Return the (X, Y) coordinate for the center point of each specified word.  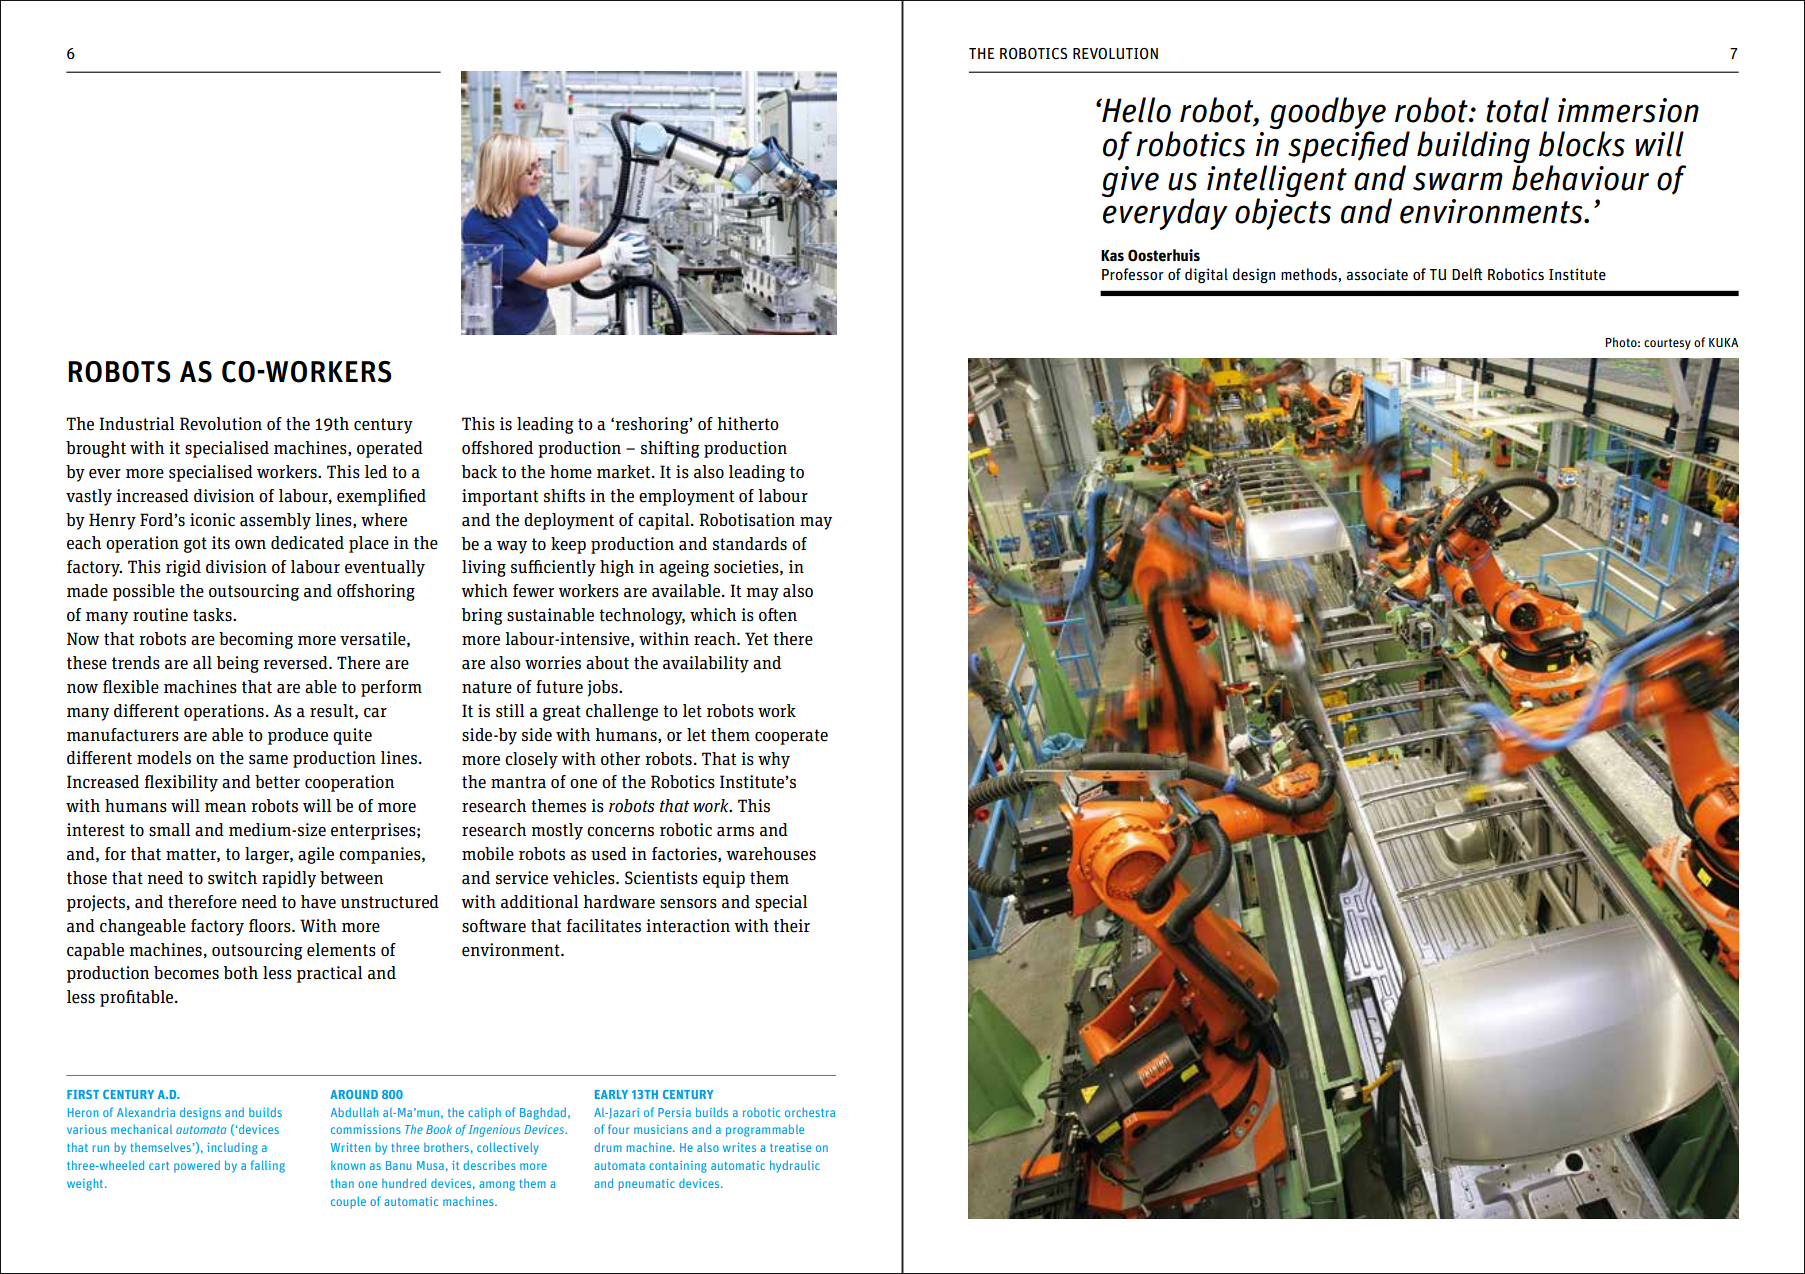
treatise (790, 1147)
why (774, 760)
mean (225, 808)
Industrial (136, 424)
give (1130, 181)
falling (268, 1166)
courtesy (1667, 344)
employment (686, 497)
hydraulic (795, 1166)
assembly (275, 521)
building (1473, 148)
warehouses (771, 854)
